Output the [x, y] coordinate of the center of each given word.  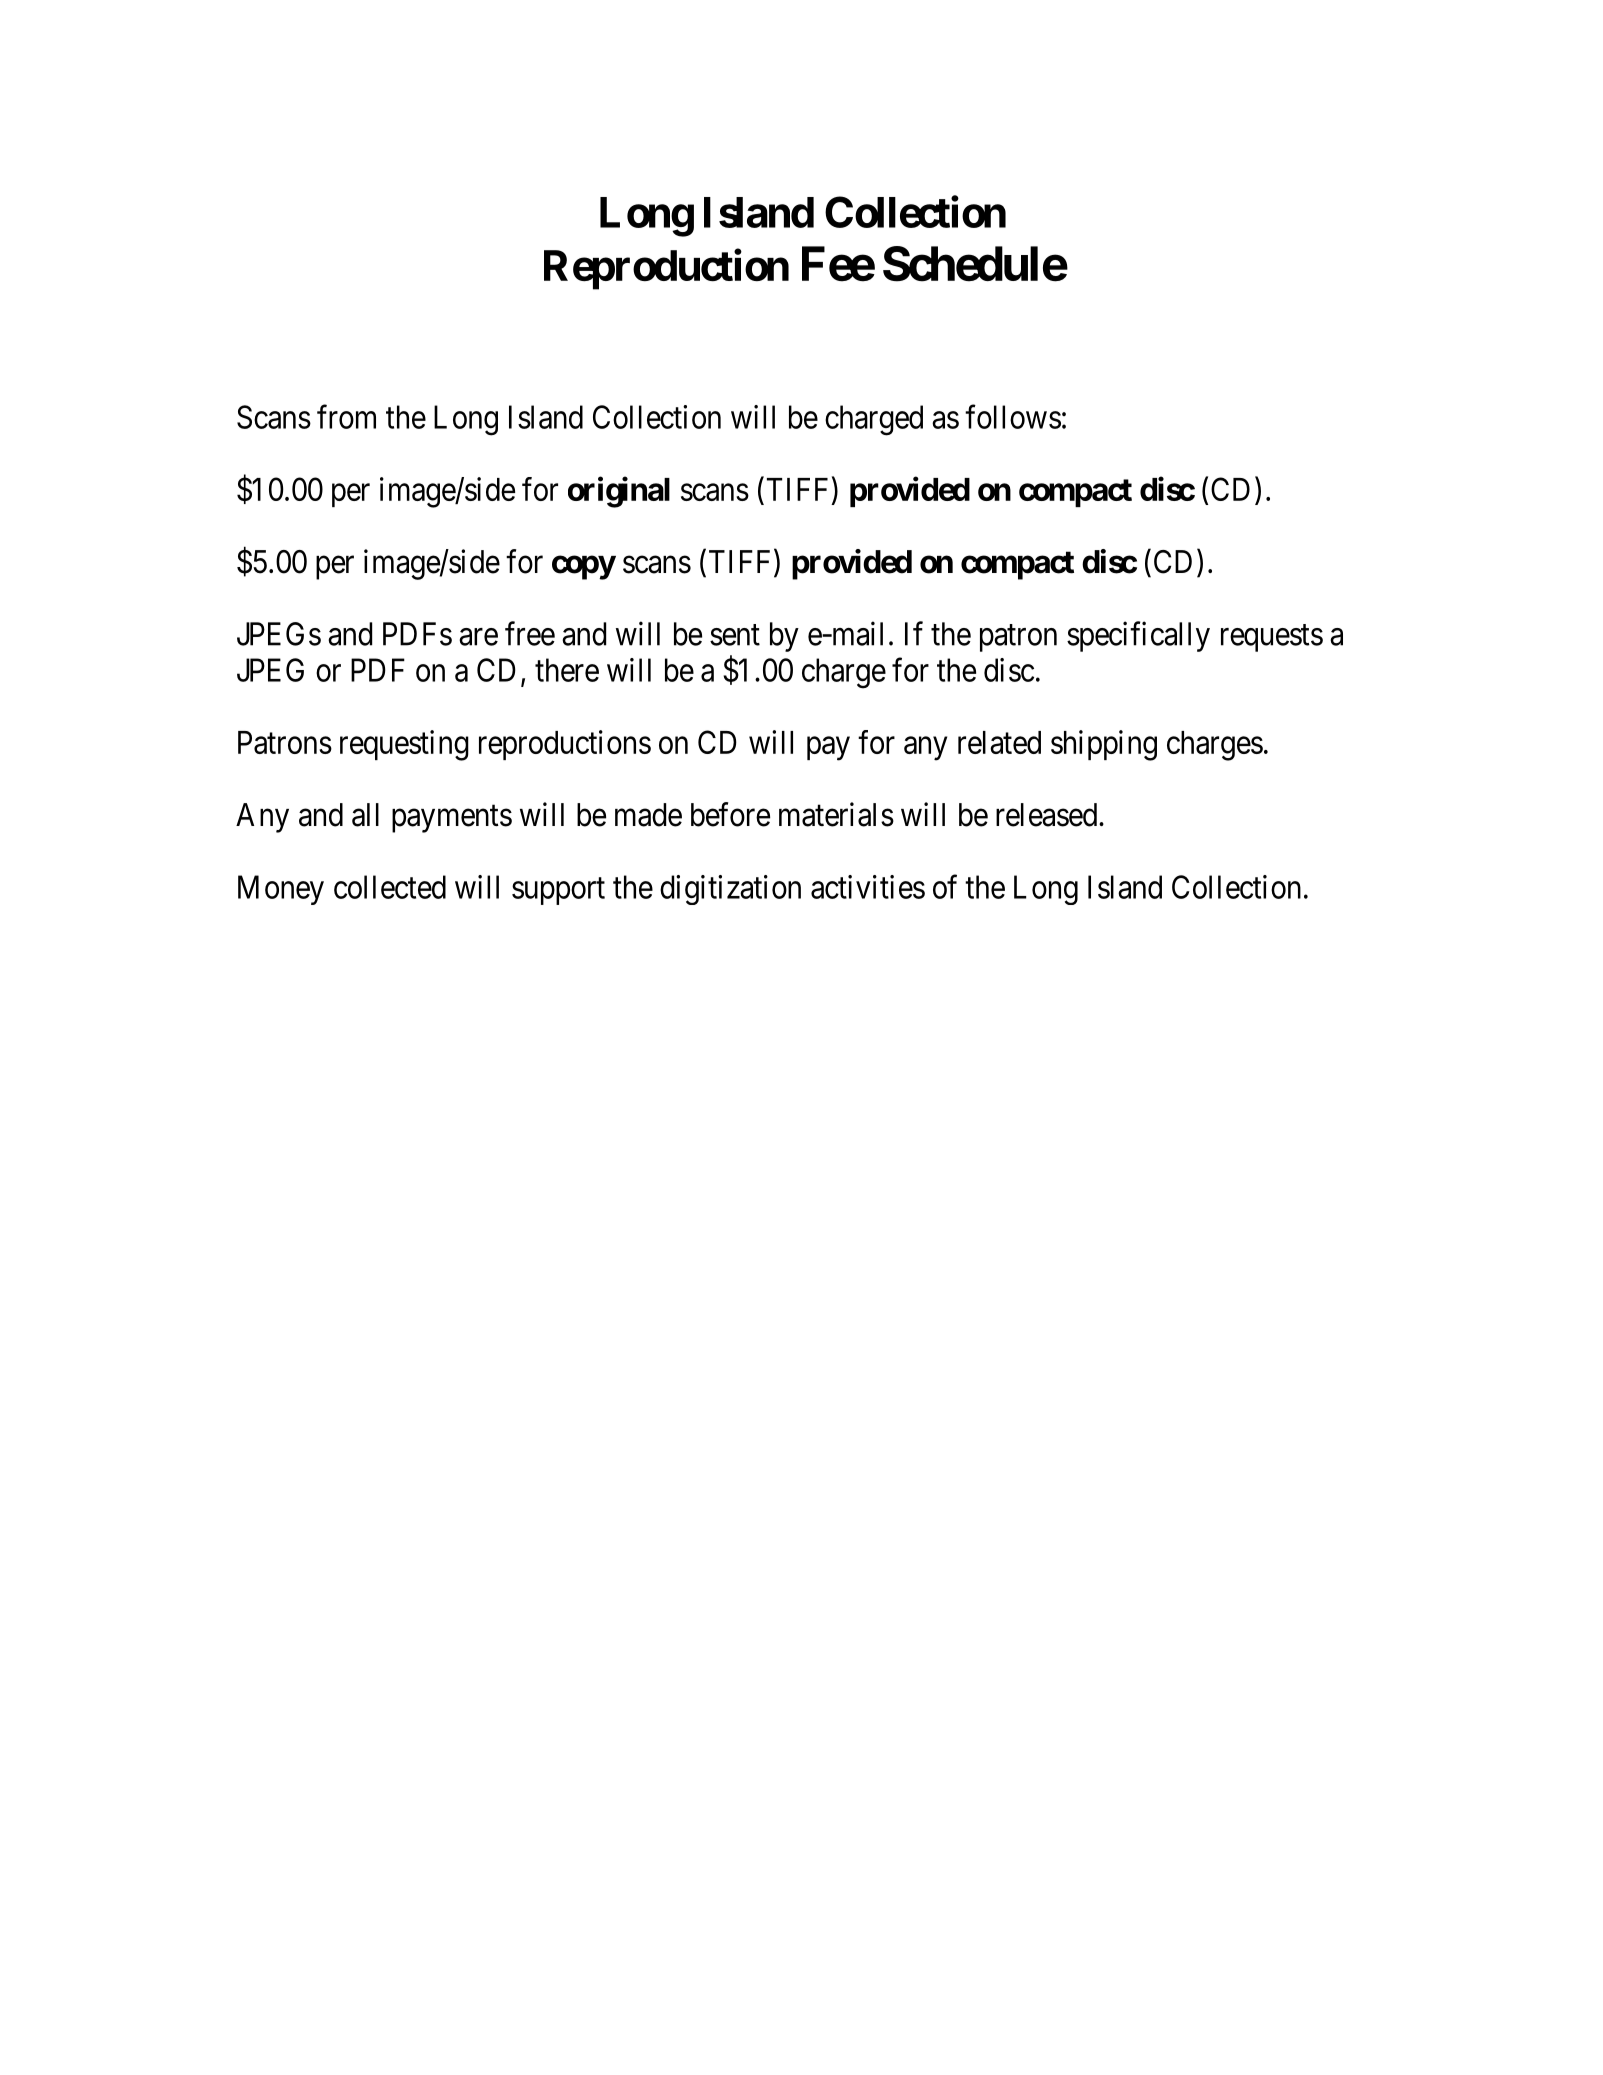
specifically [1138, 636]
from [346, 417]
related [999, 742]
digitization [730, 890]
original [619, 492]
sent [735, 635]
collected [390, 887]
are [478, 637]
